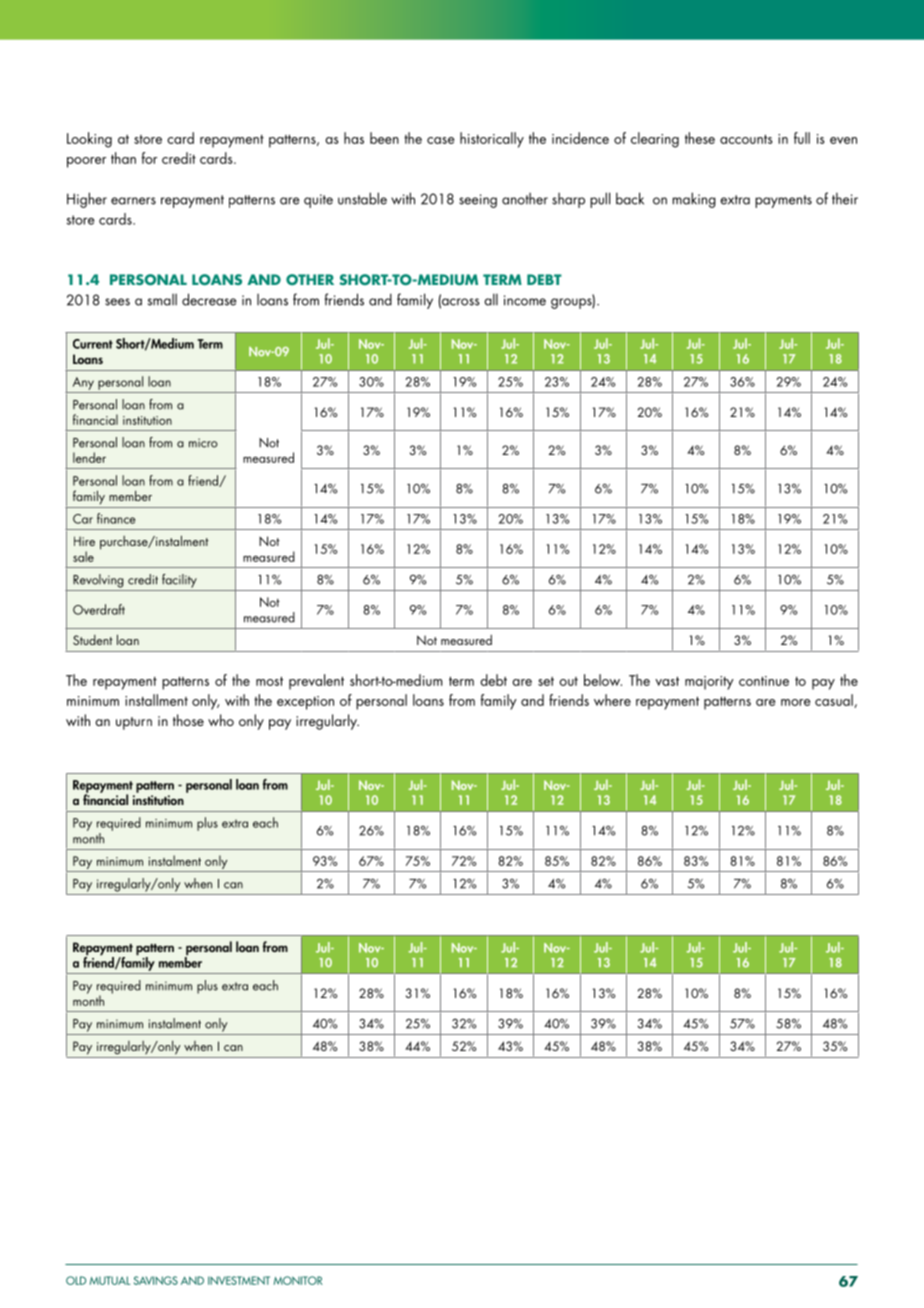  I want to click on more, so click(795, 702).
